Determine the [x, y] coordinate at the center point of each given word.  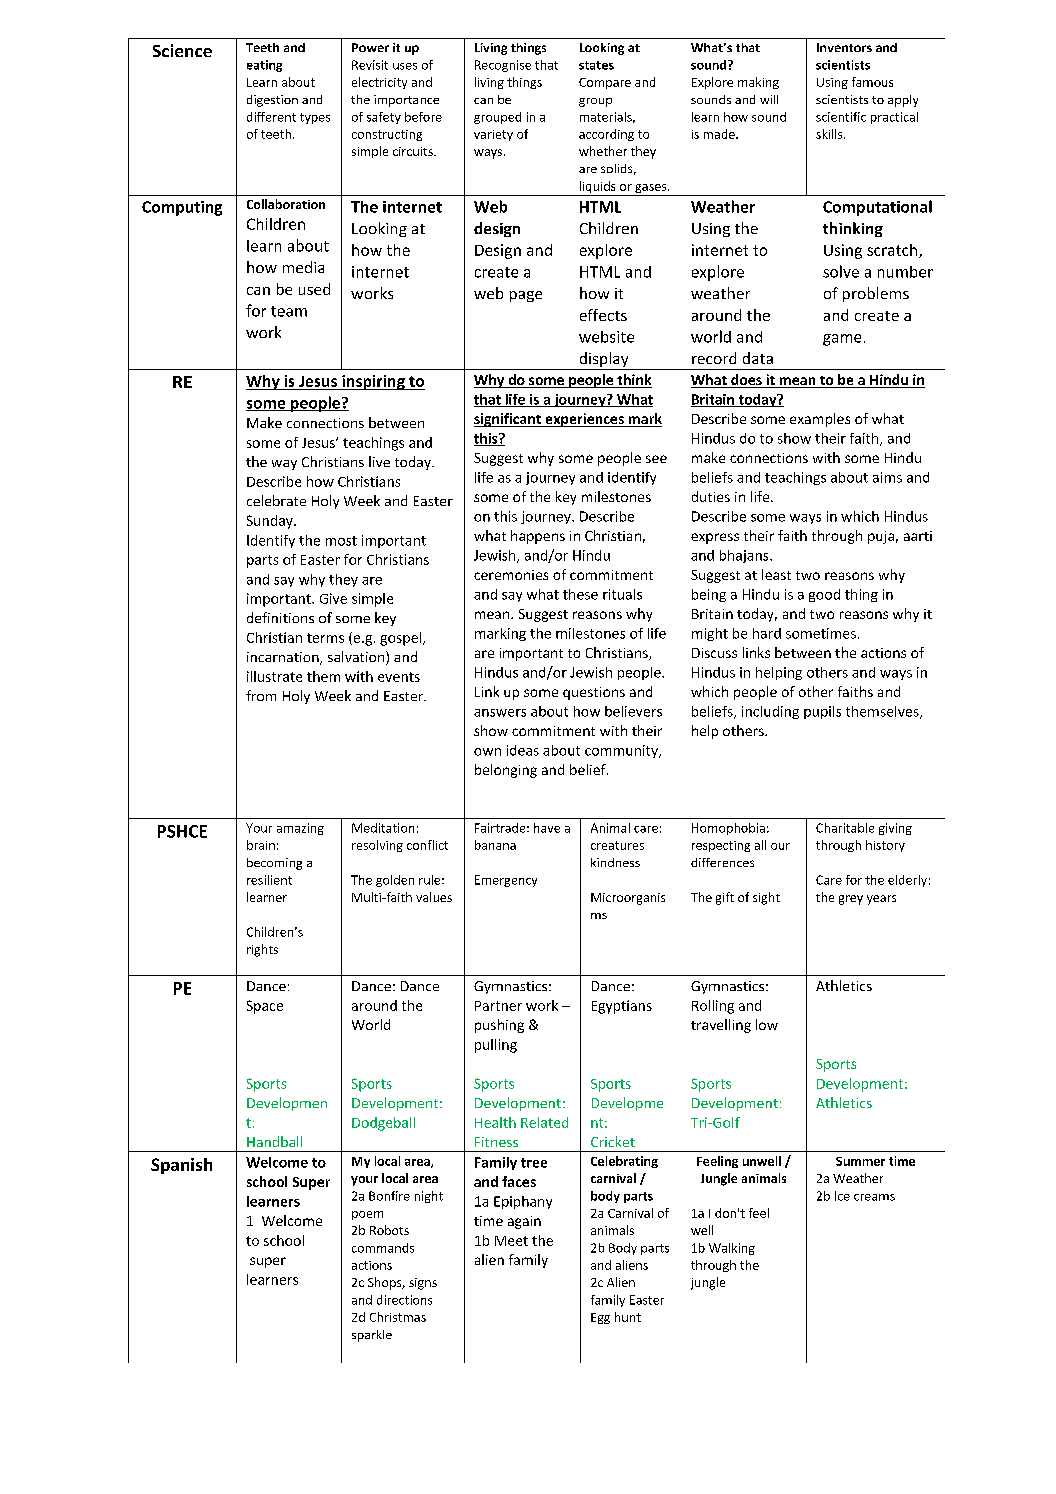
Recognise [503, 66]
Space [265, 1007]
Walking [732, 1249]
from [261, 695]
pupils [822, 712]
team [289, 311]
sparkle [372, 1336]
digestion [272, 101]
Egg [600, 1318]
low [767, 1024]
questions [594, 693]
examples [820, 420]
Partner [498, 1006]
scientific [841, 117]
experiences [584, 420]
